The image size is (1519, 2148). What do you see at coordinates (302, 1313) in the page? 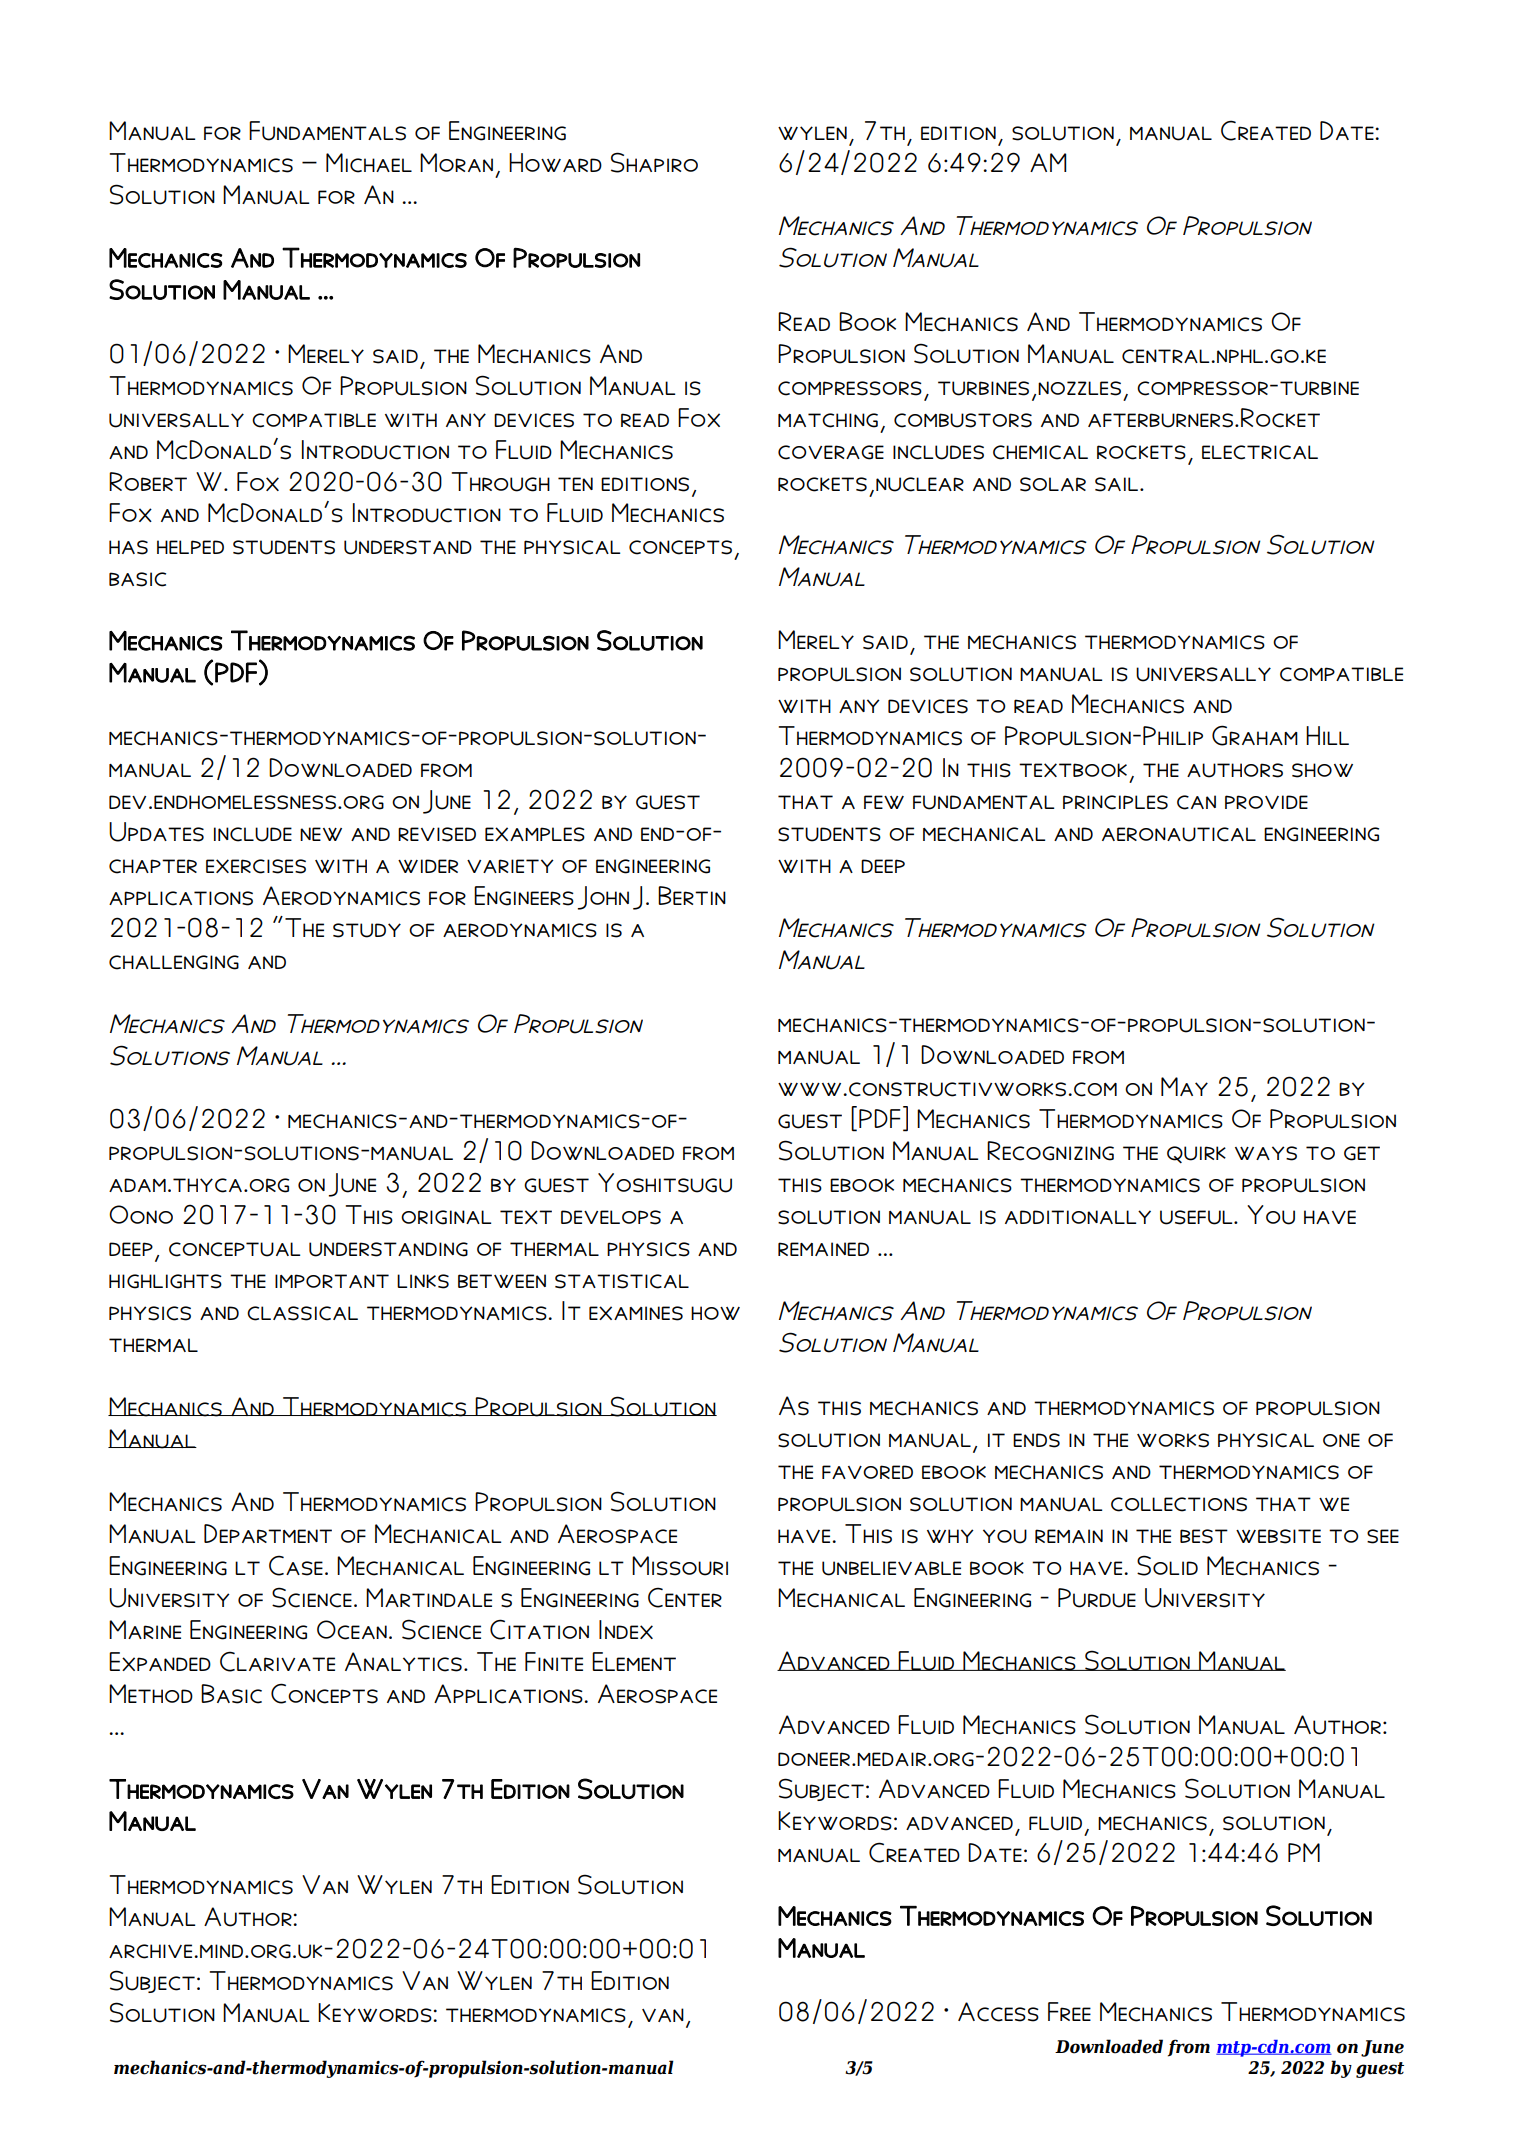
I see `classical` at bounding box center [302, 1313].
